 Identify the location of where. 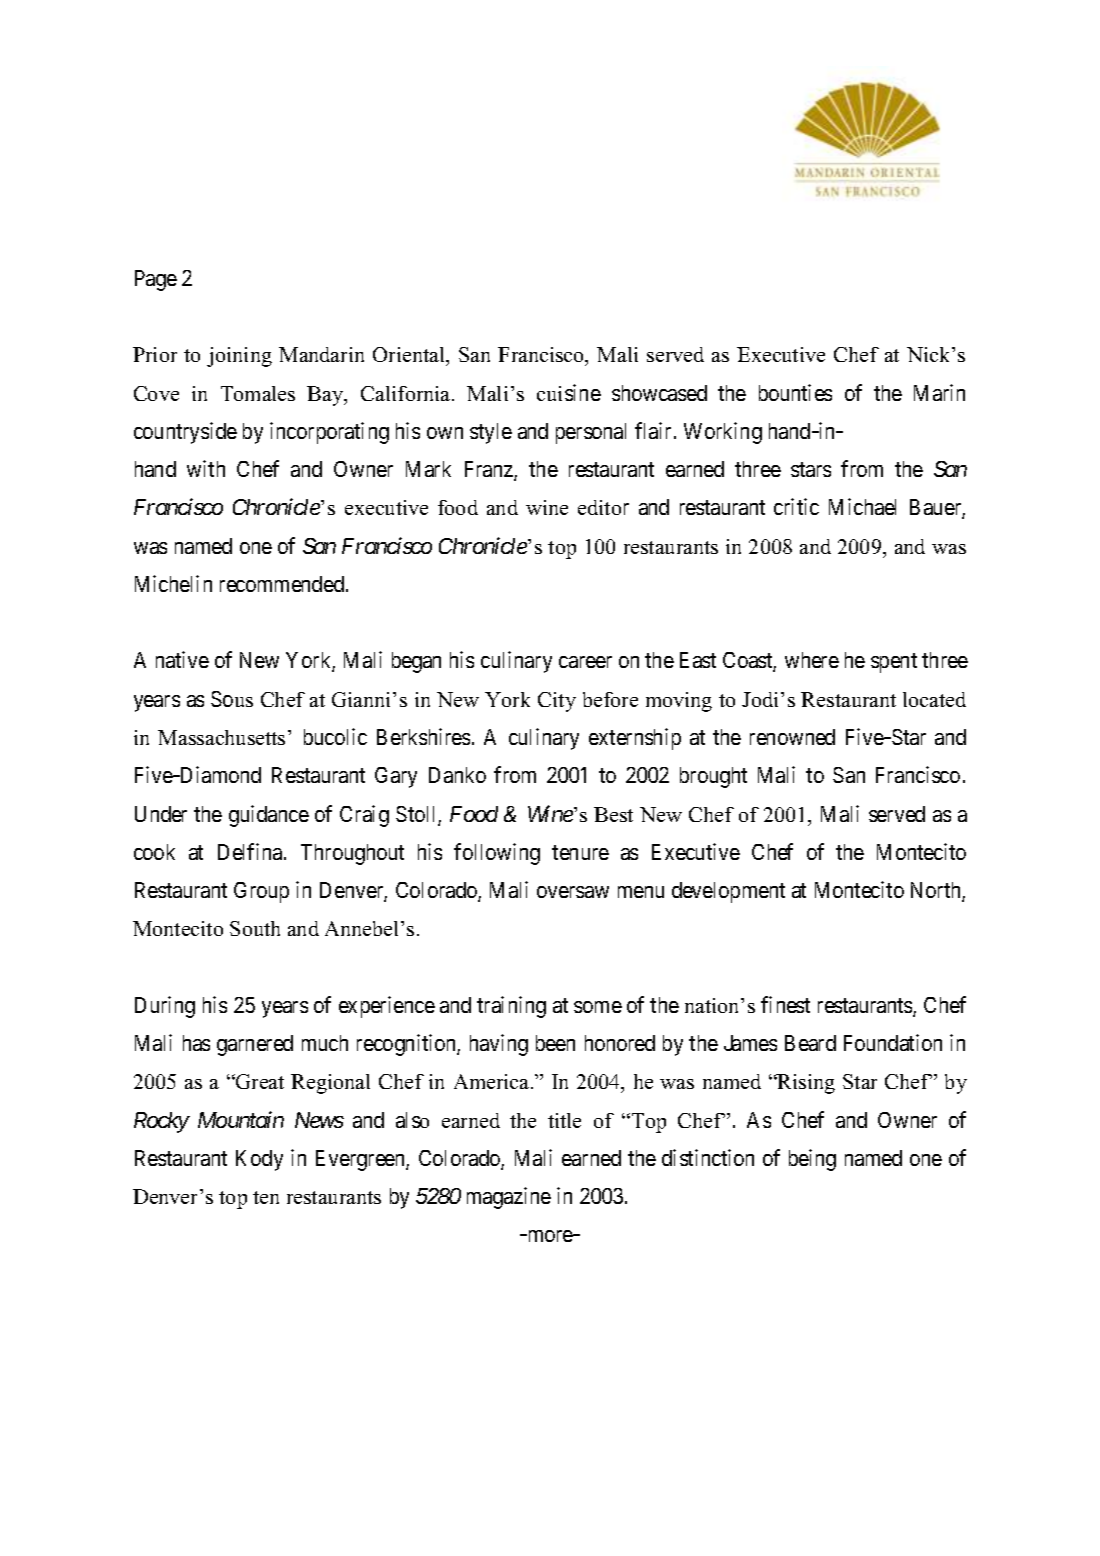
(812, 660).
